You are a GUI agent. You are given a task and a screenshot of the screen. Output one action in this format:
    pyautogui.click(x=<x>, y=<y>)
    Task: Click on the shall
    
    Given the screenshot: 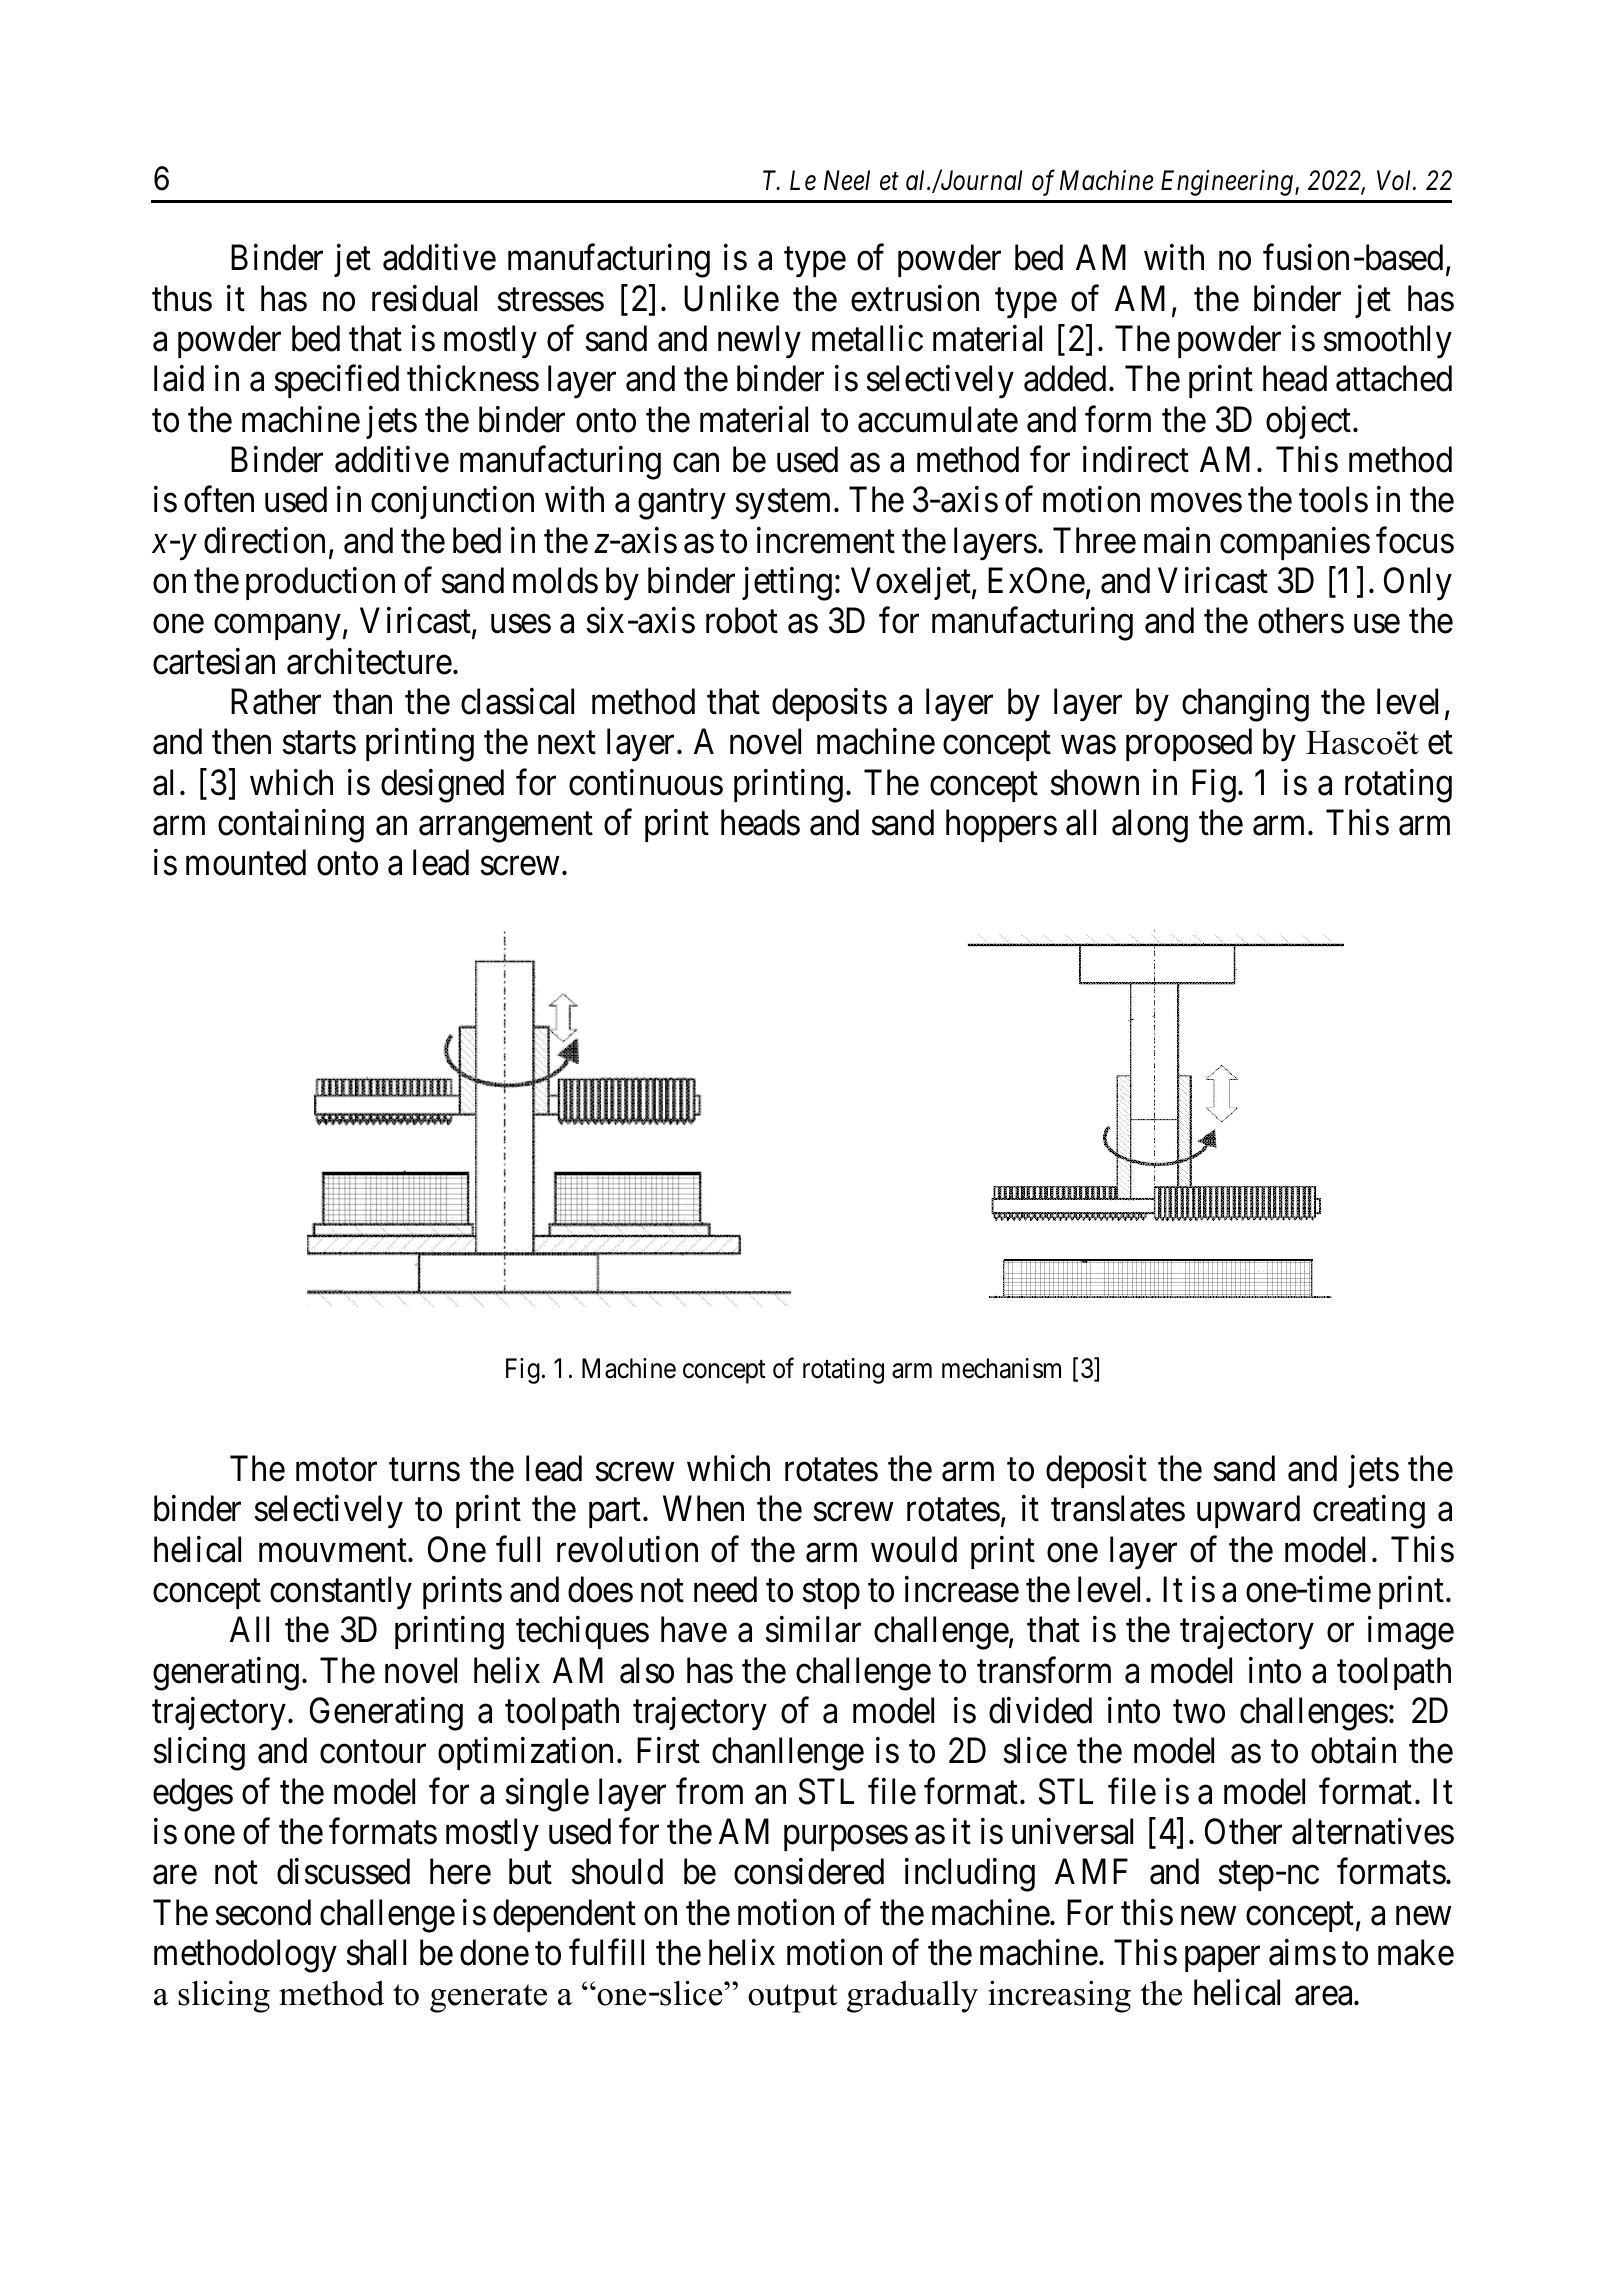 What is the action you would take?
    pyautogui.click(x=376, y=1952)
